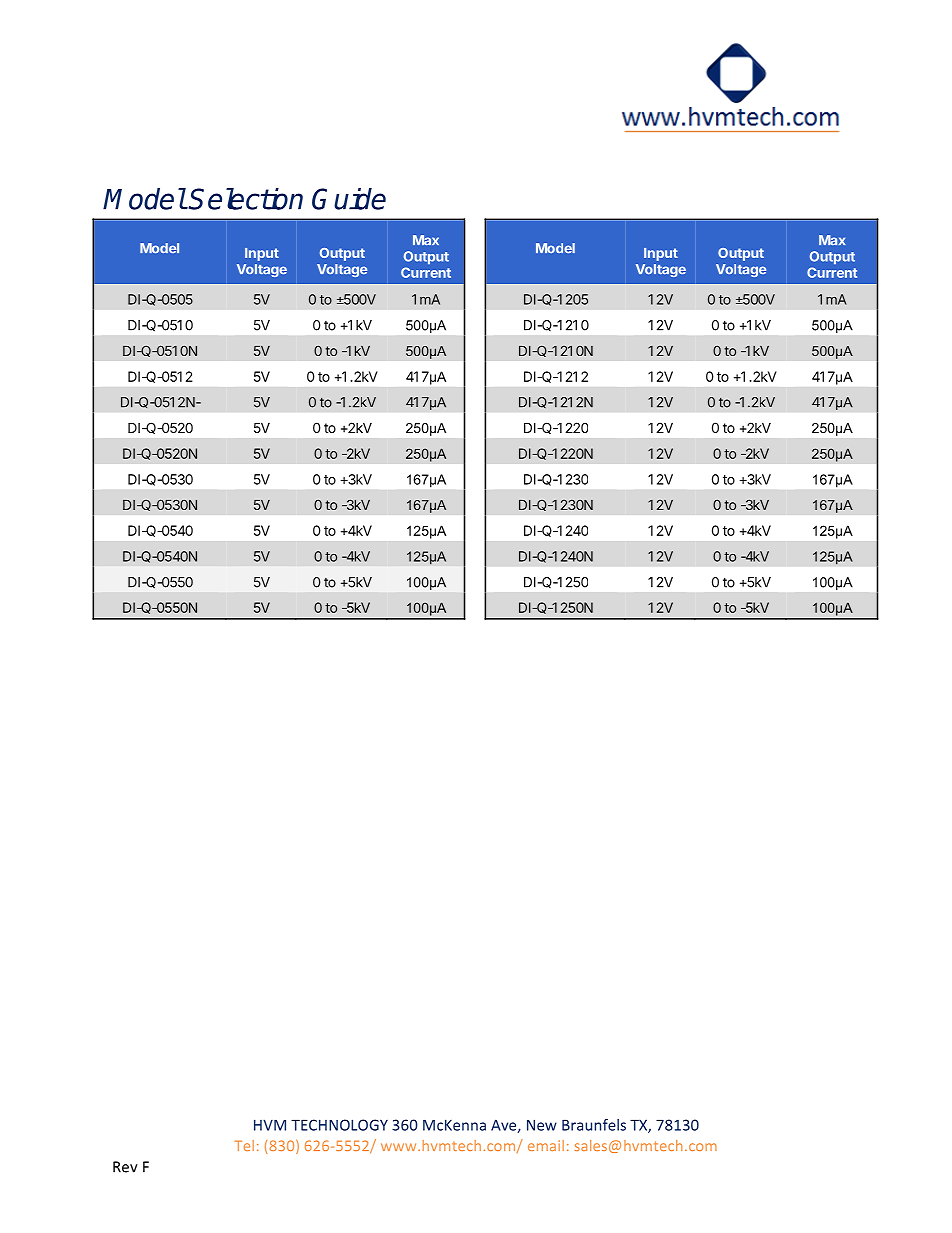  I want to click on Tel, so click(244, 1145).
